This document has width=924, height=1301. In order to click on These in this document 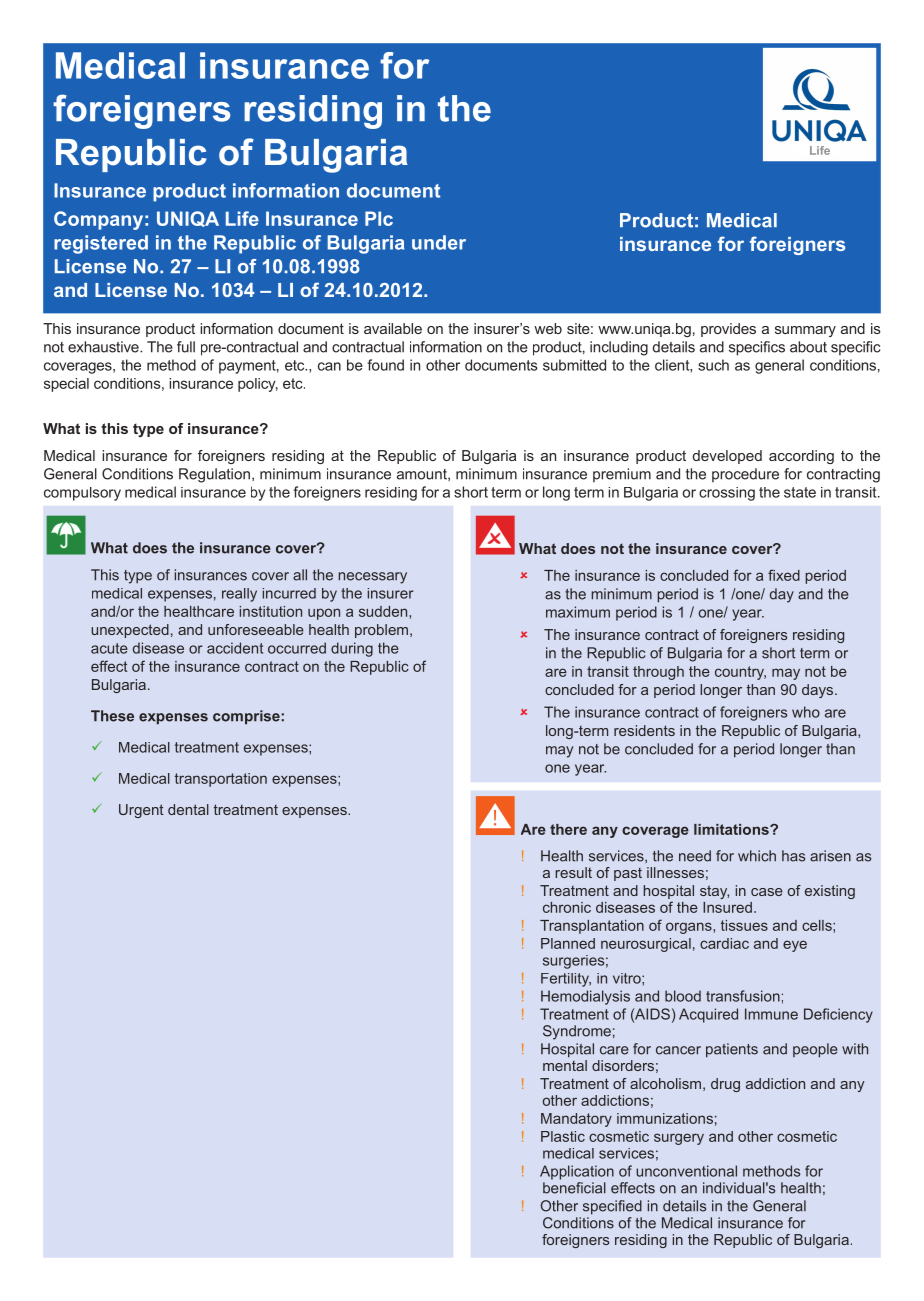, I will do `click(112, 716)`.
